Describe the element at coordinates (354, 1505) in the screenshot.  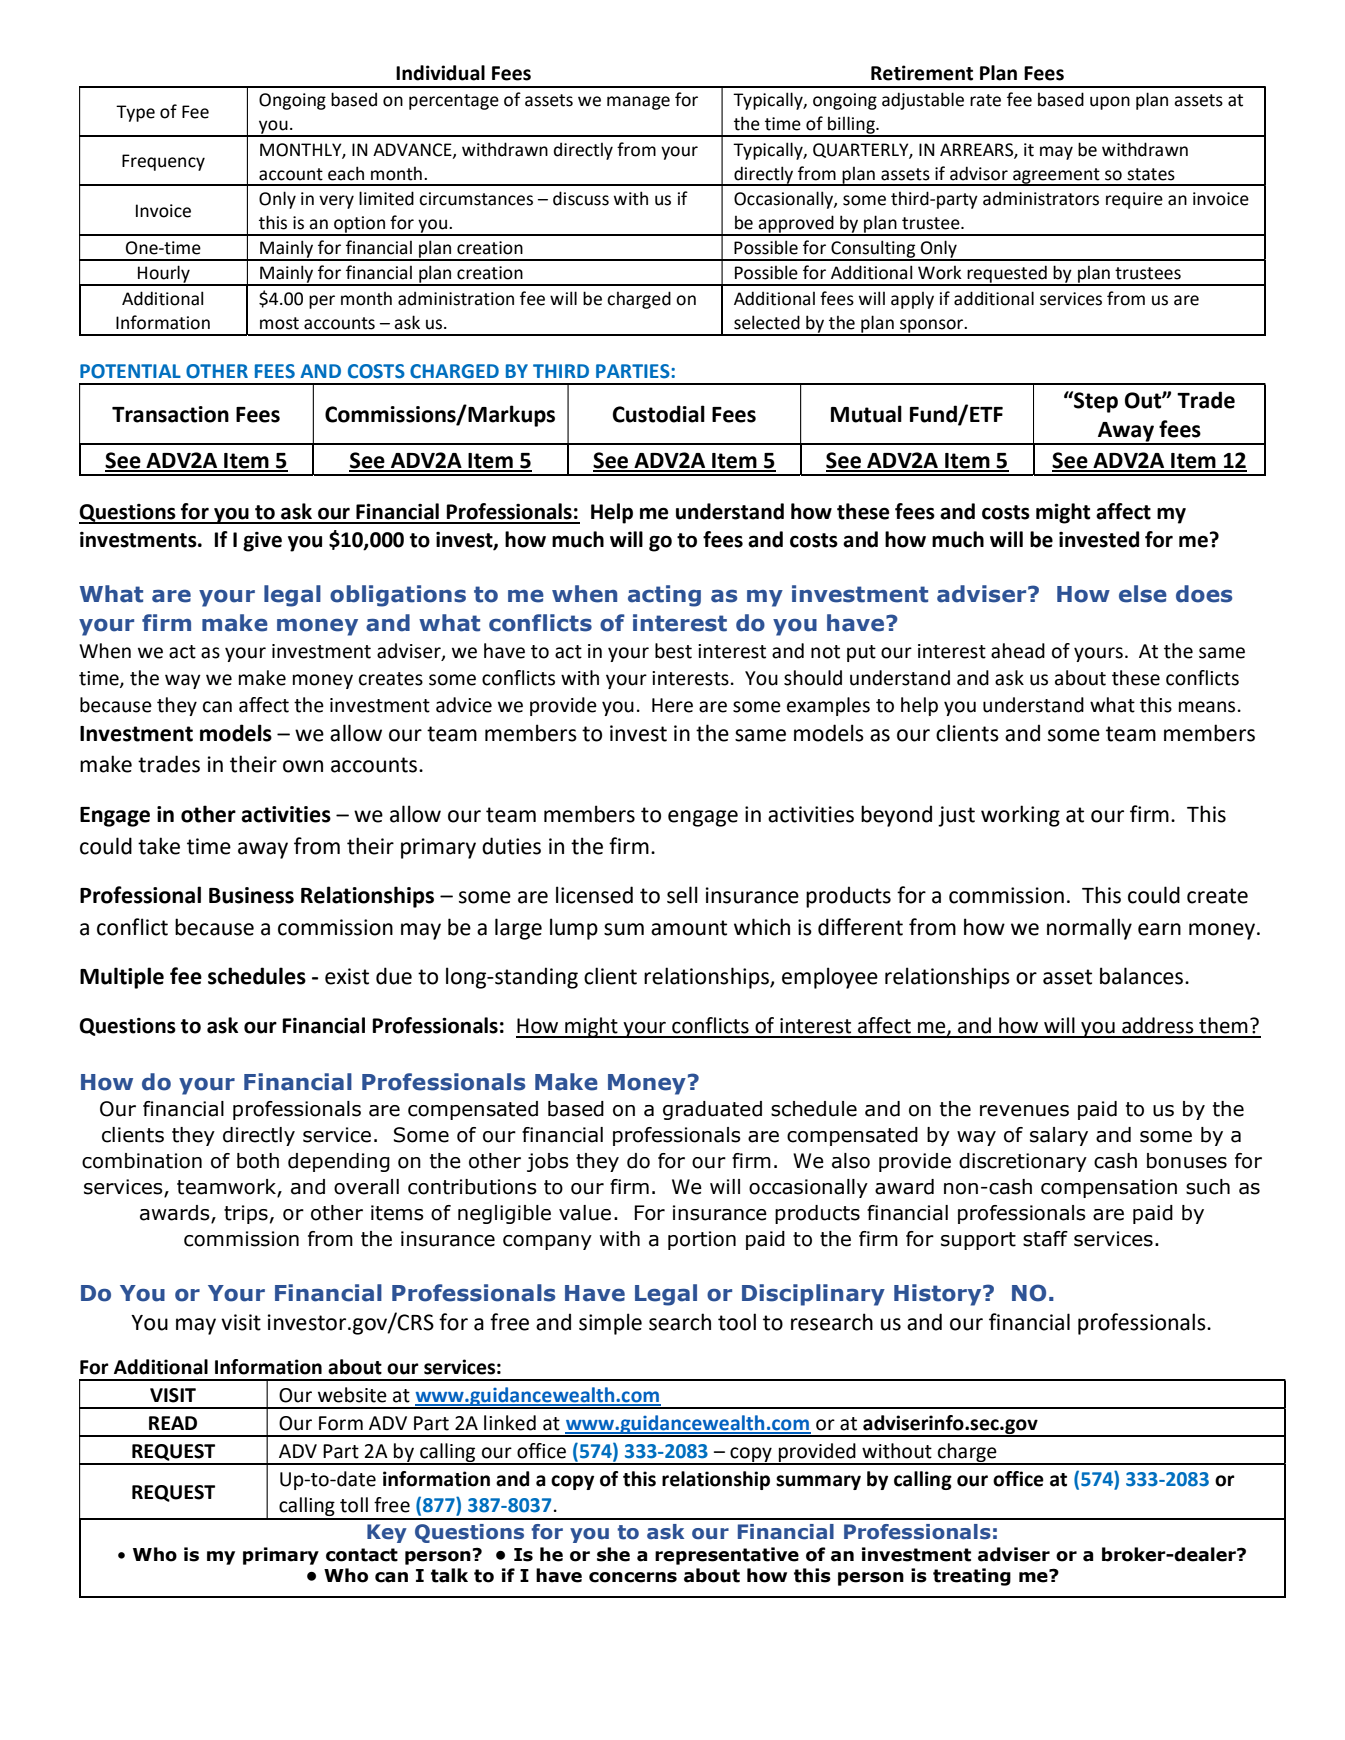
I see `toll` at that location.
